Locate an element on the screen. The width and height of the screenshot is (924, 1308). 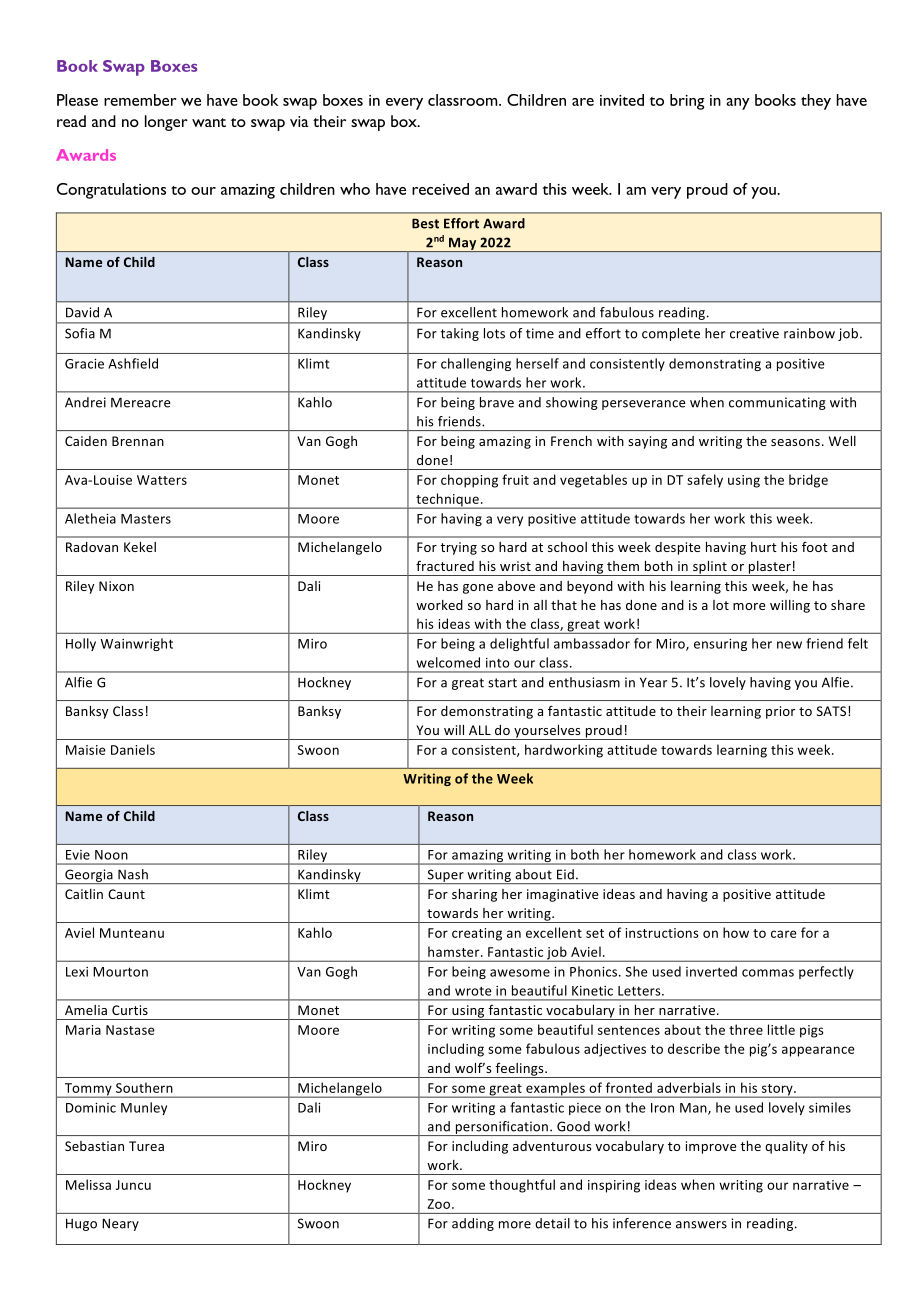
received is located at coordinates (440, 189).
